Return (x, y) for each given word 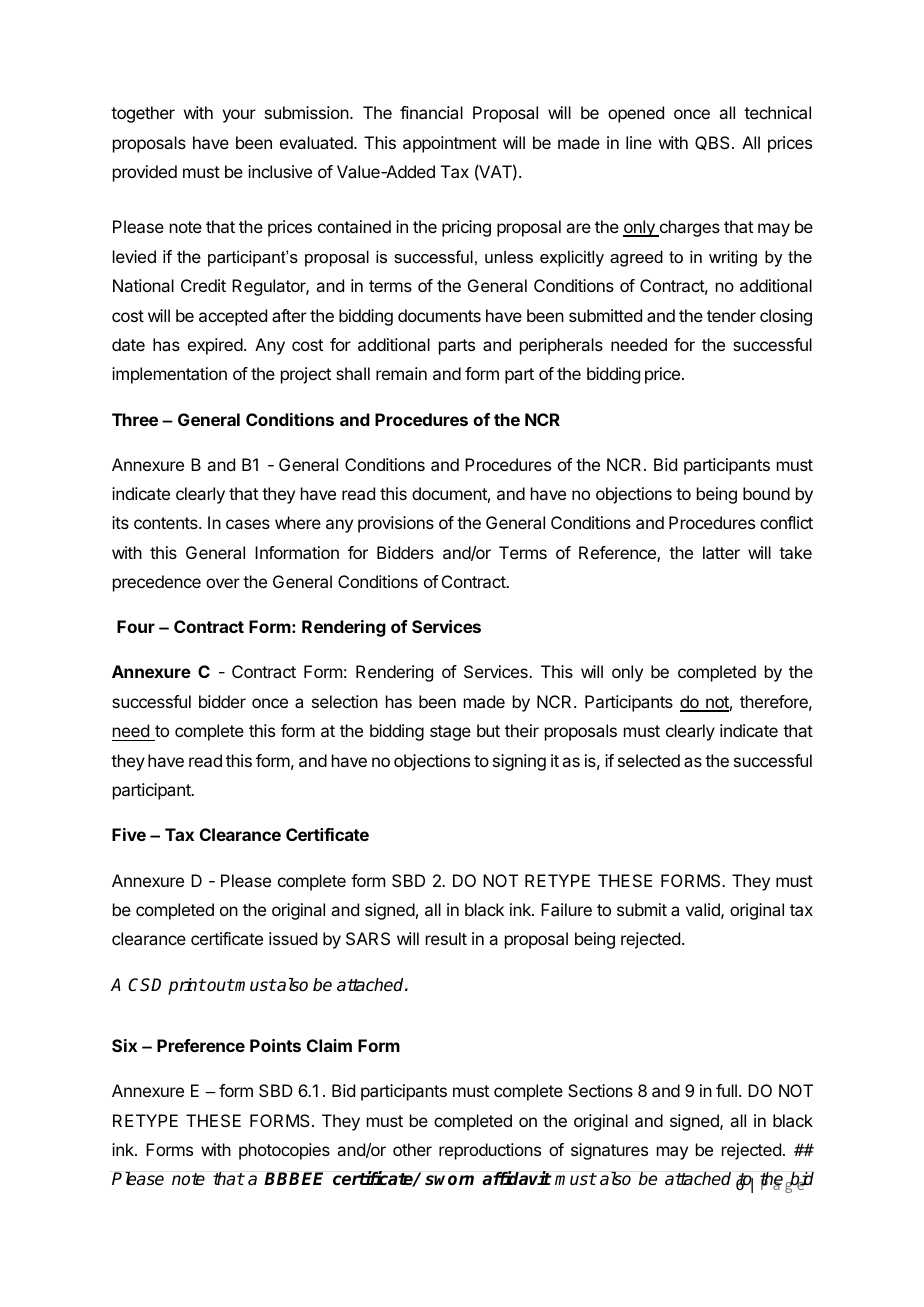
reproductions (490, 1151)
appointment (450, 144)
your (239, 116)
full (726, 1090)
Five (129, 834)
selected (649, 760)
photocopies (284, 1151)
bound (766, 493)
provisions (396, 524)
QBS (712, 143)
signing (519, 762)
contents (167, 523)
